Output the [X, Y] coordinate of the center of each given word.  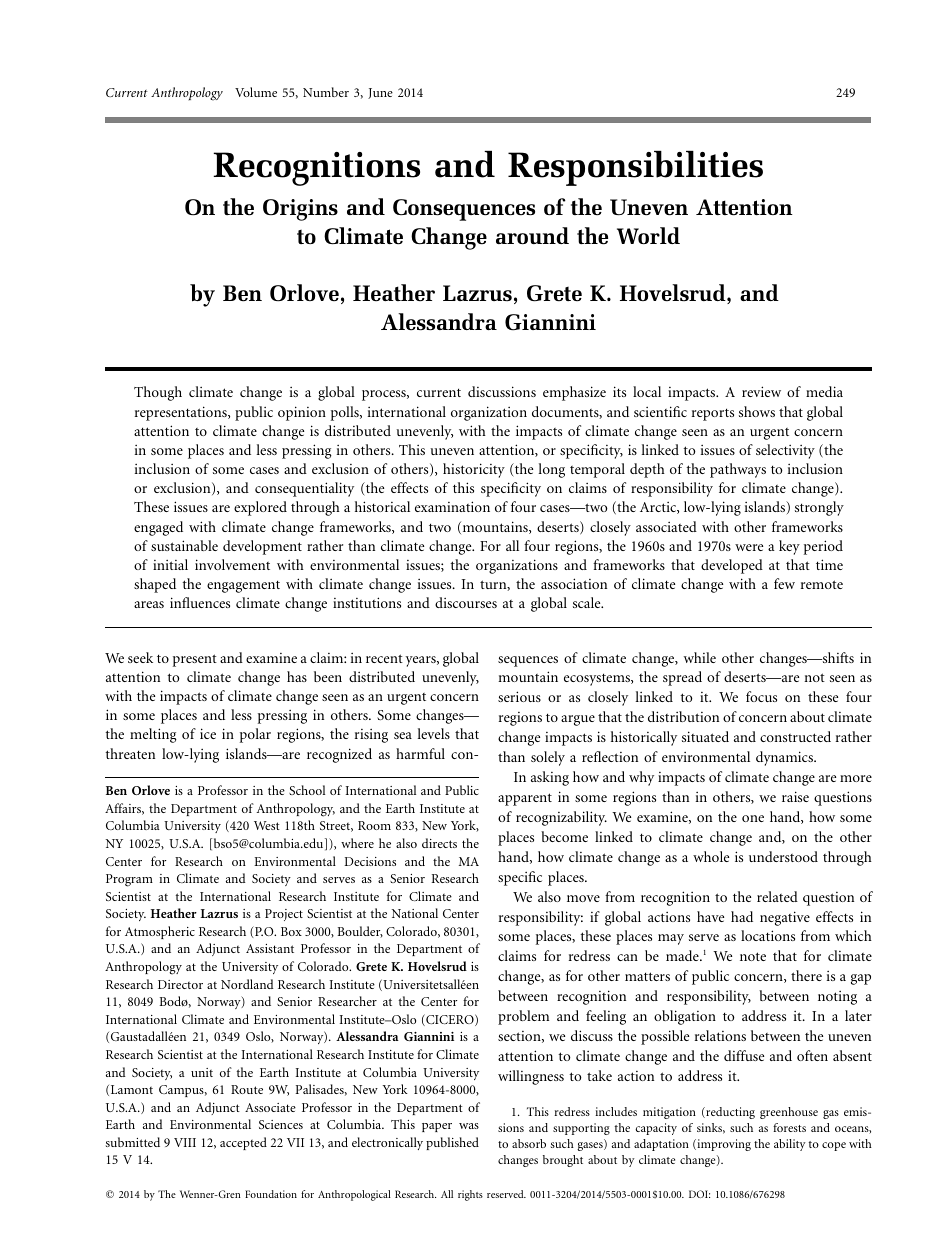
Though [158, 393]
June [380, 93]
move [583, 898]
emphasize [574, 393]
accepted [243, 1143]
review [761, 391]
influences [200, 602]
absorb [529, 1143]
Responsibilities [635, 168]
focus [761, 696]
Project [284, 915]
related [777, 896]
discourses [466, 602]
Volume [256, 92]
